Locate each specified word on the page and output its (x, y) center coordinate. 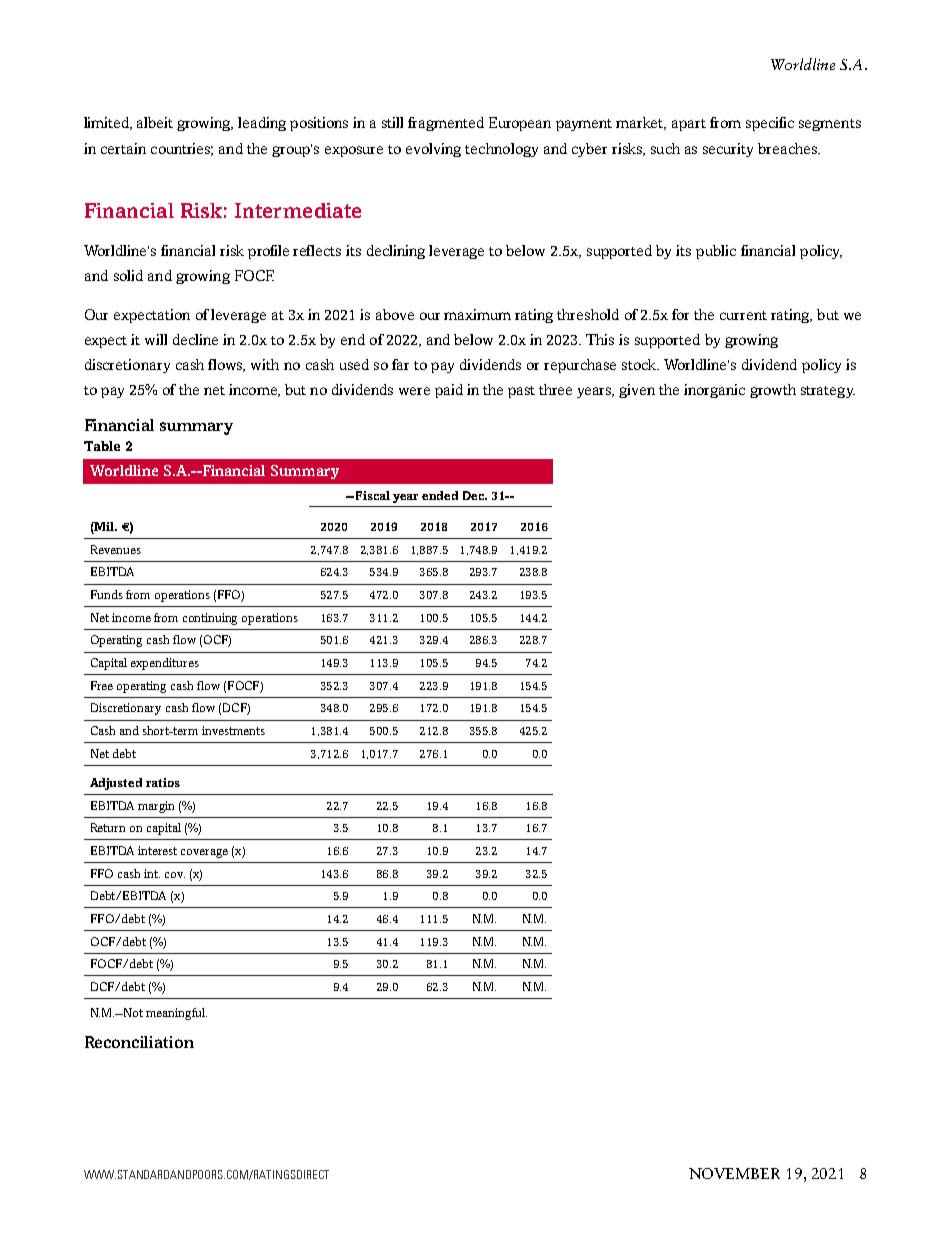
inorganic (714, 391)
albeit (155, 122)
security (728, 150)
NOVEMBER (734, 1173)
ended (440, 495)
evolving (433, 150)
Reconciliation (139, 1042)
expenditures (165, 664)
